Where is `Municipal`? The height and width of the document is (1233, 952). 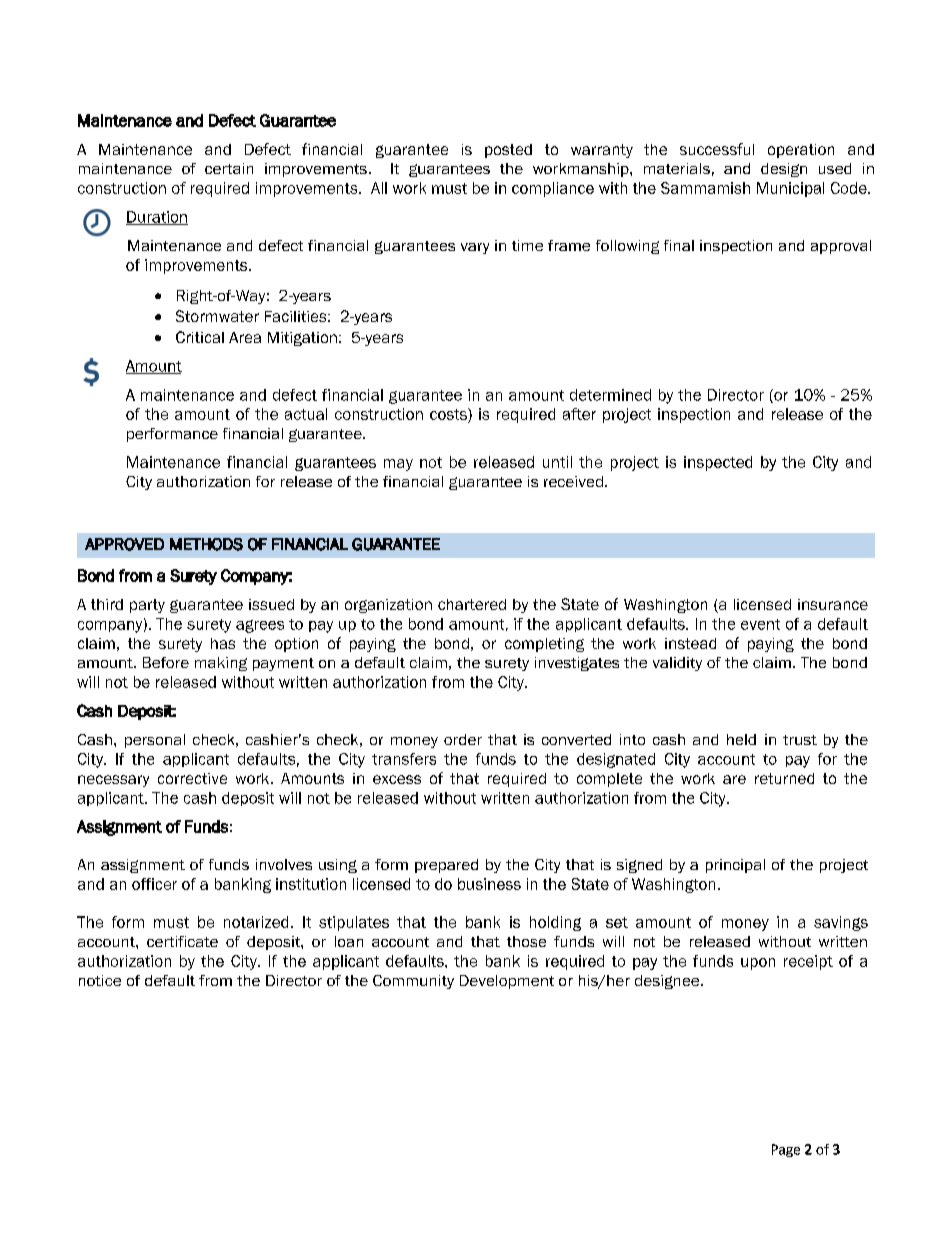 Municipal is located at coordinates (790, 189).
